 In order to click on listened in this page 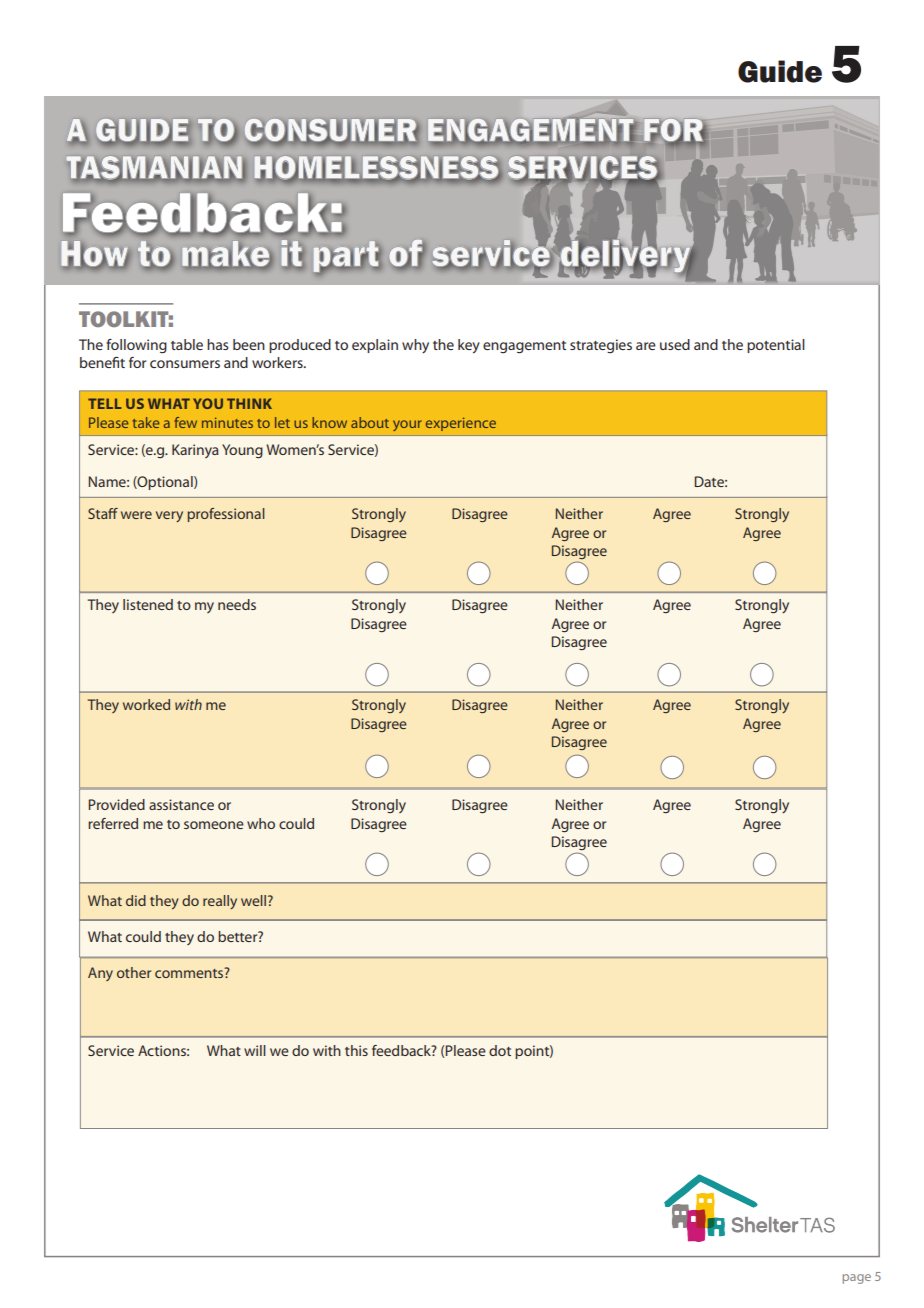, I will do `click(148, 604)`.
